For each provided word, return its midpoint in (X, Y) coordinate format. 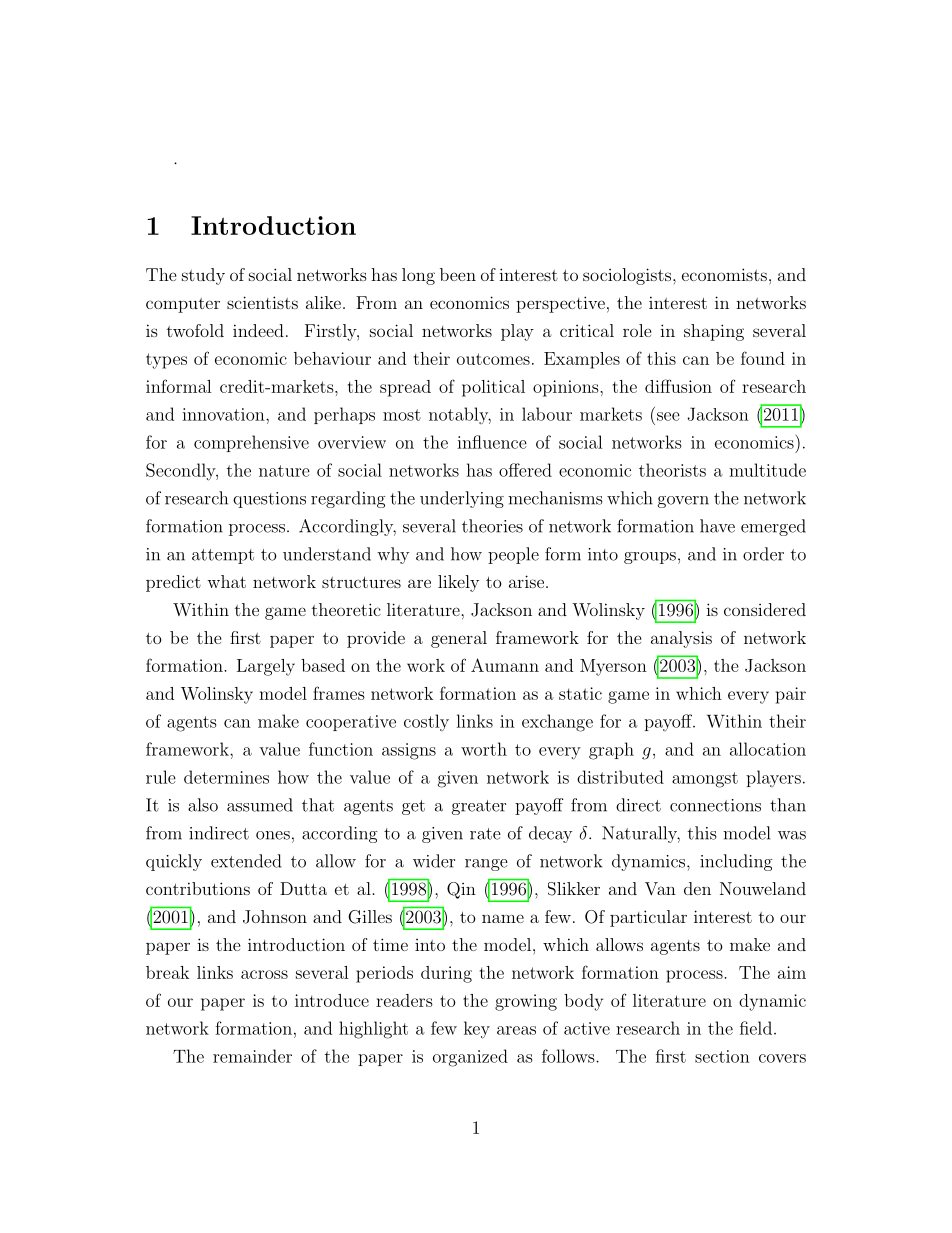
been (458, 274)
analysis (681, 639)
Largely (266, 667)
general (459, 639)
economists (724, 274)
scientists (262, 302)
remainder (252, 1056)
